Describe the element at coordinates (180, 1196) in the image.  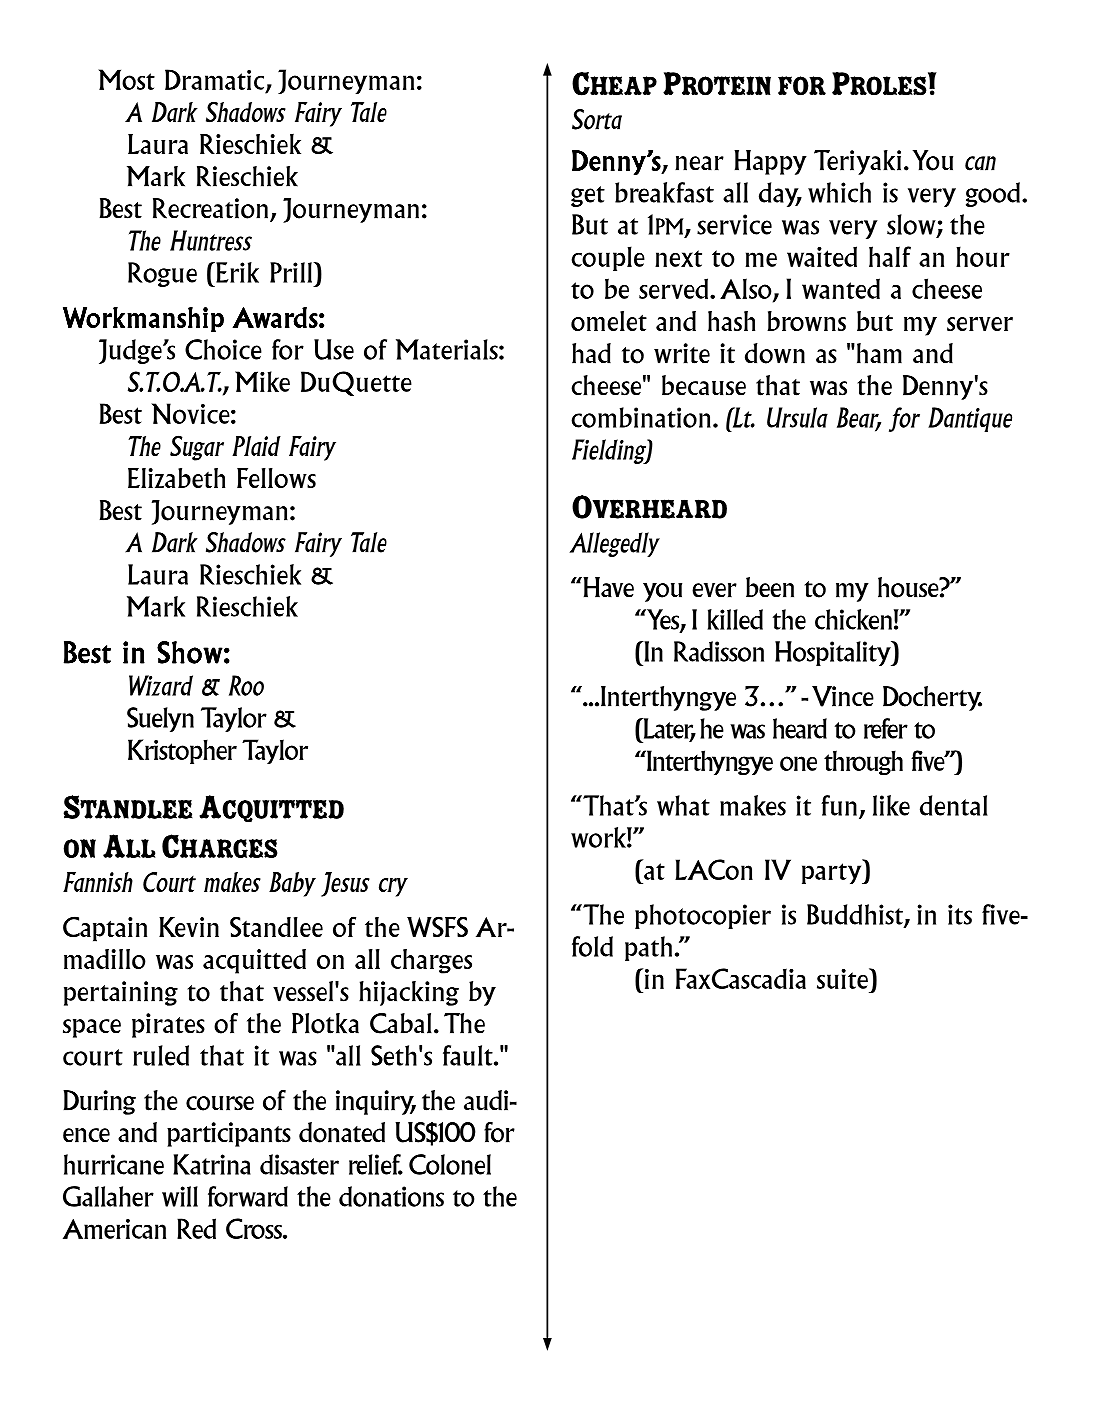
I see `will` at that location.
